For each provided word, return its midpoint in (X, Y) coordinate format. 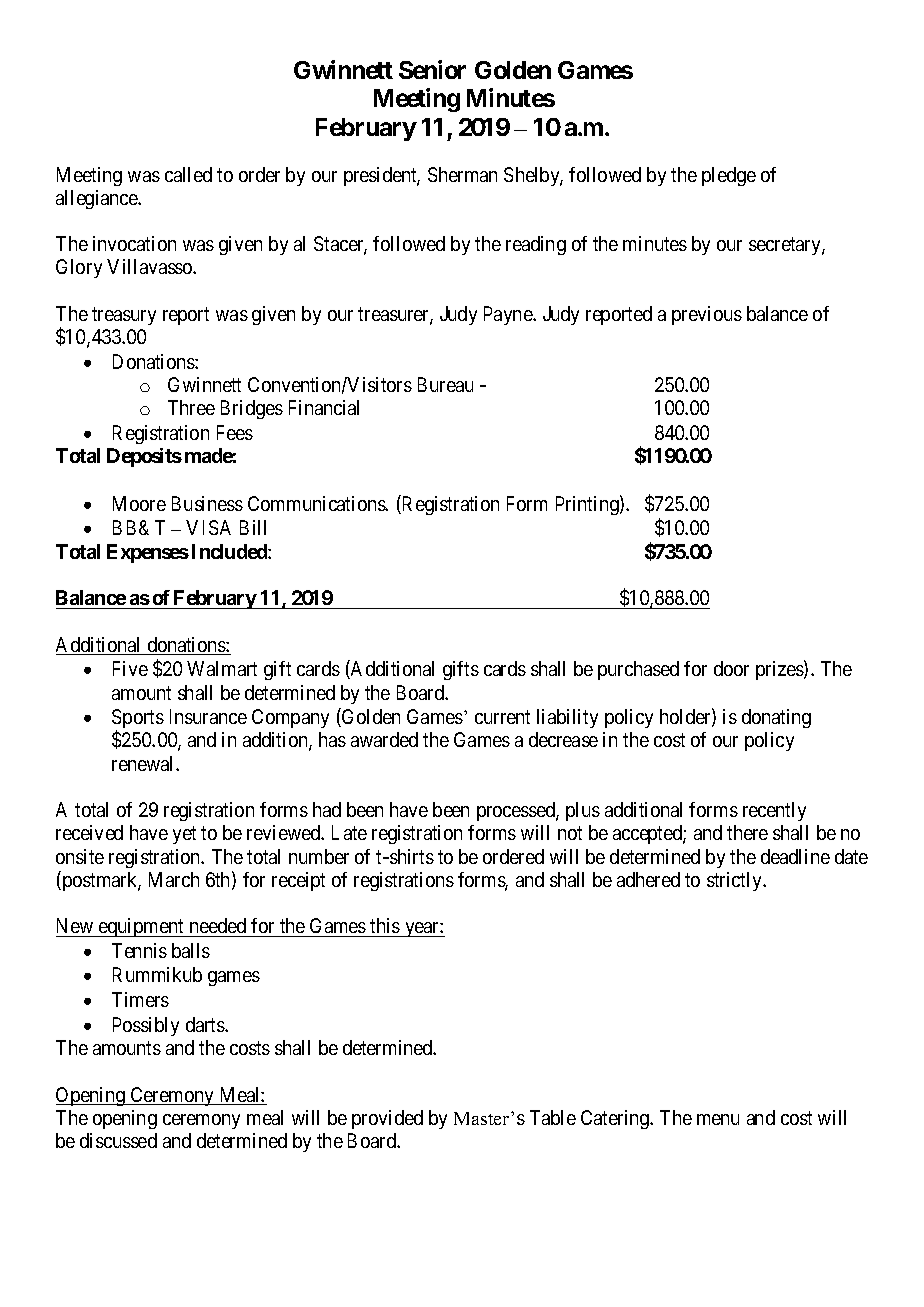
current (502, 717)
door (731, 668)
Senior (432, 69)
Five (130, 668)
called (188, 174)
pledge (729, 176)
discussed (118, 1140)
